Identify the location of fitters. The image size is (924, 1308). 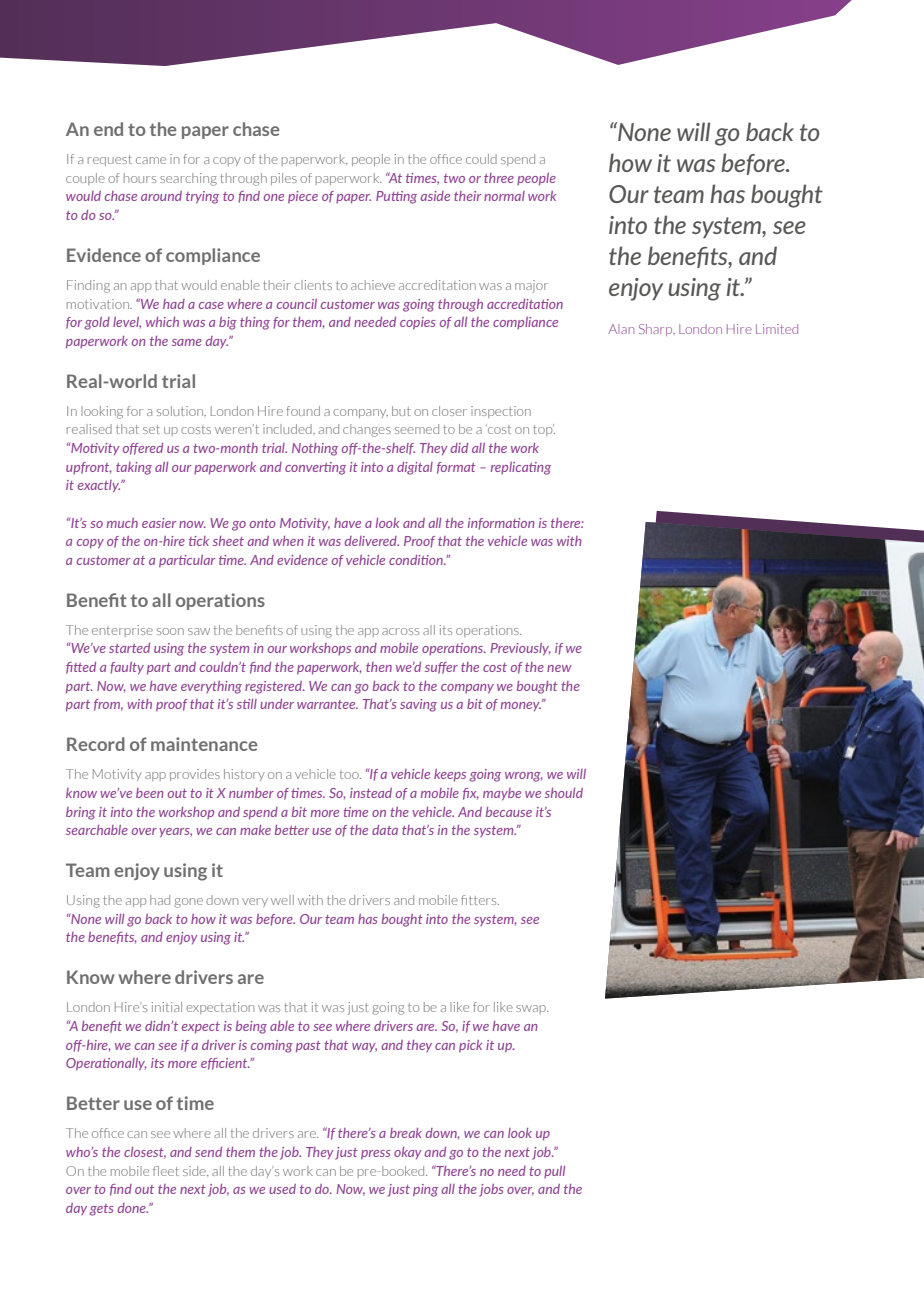
(480, 900).
